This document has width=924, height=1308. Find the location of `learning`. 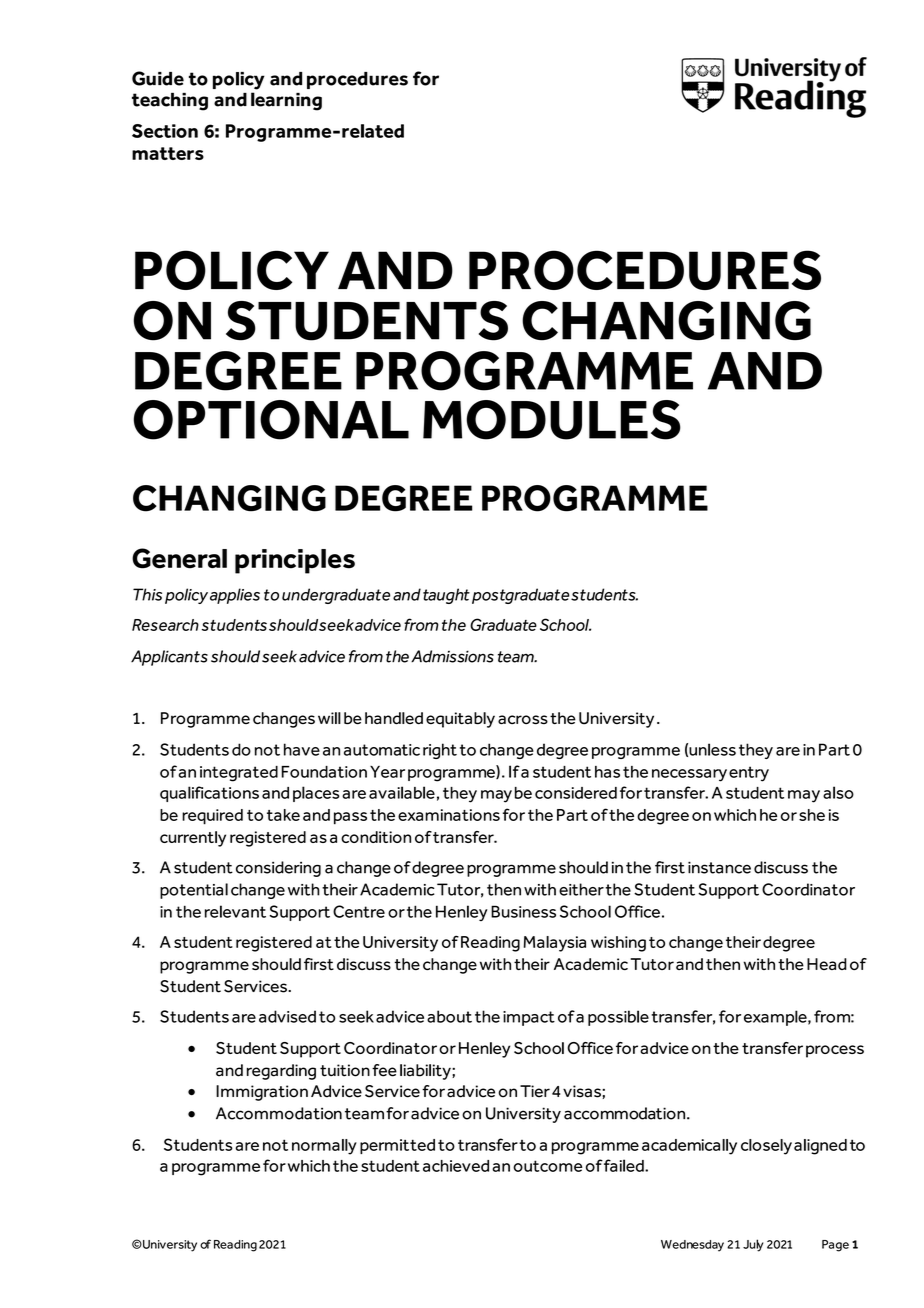

learning is located at coordinates (286, 101).
